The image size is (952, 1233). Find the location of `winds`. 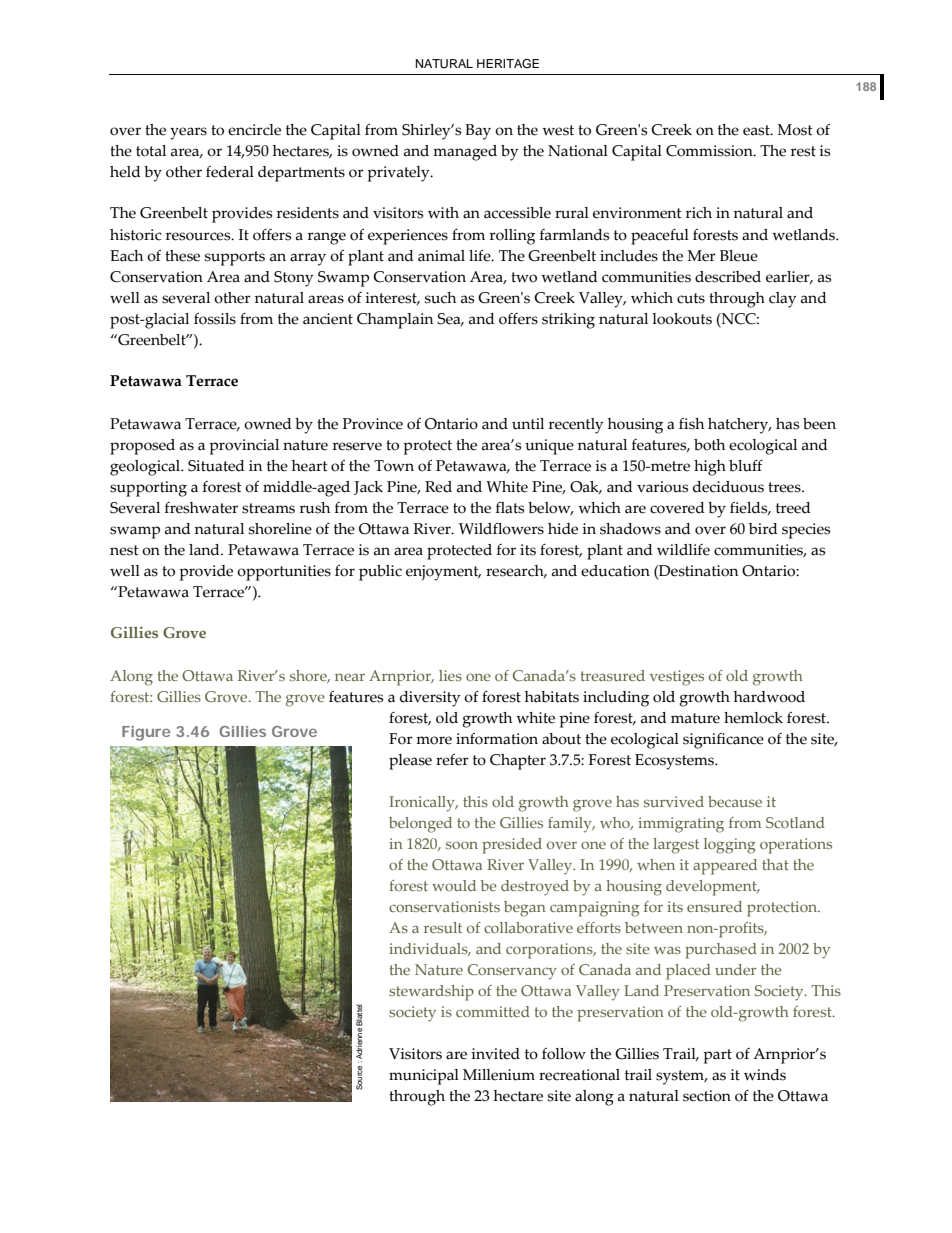

winds is located at coordinates (765, 1075).
